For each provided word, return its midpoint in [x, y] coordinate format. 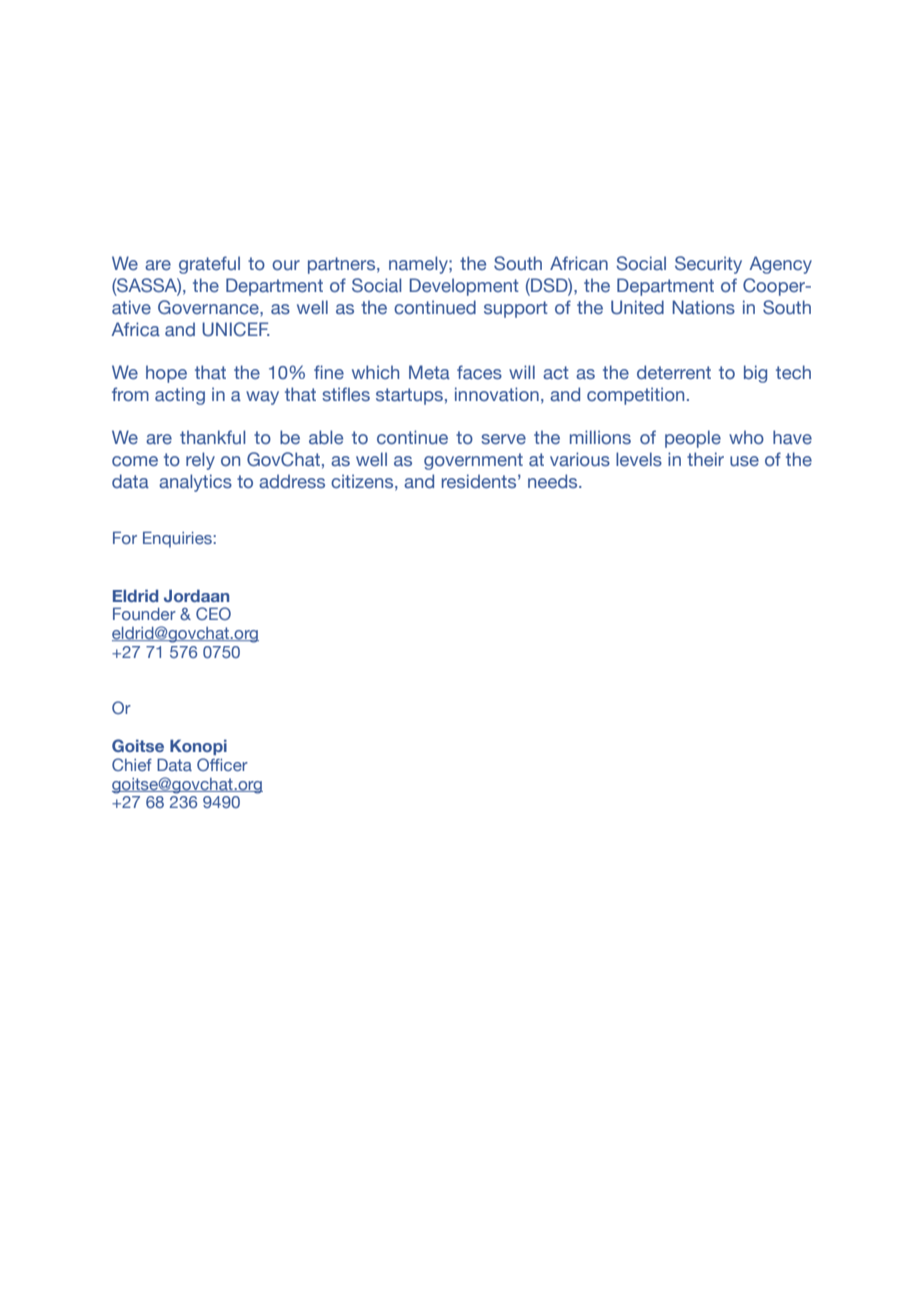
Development [464, 287]
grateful [209, 265]
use [744, 461]
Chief [132, 764]
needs [554, 481]
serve [503, 439]
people [693, 439]
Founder [144, 613]
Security [708, 265]
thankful [212, 437]
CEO [213, 613]
